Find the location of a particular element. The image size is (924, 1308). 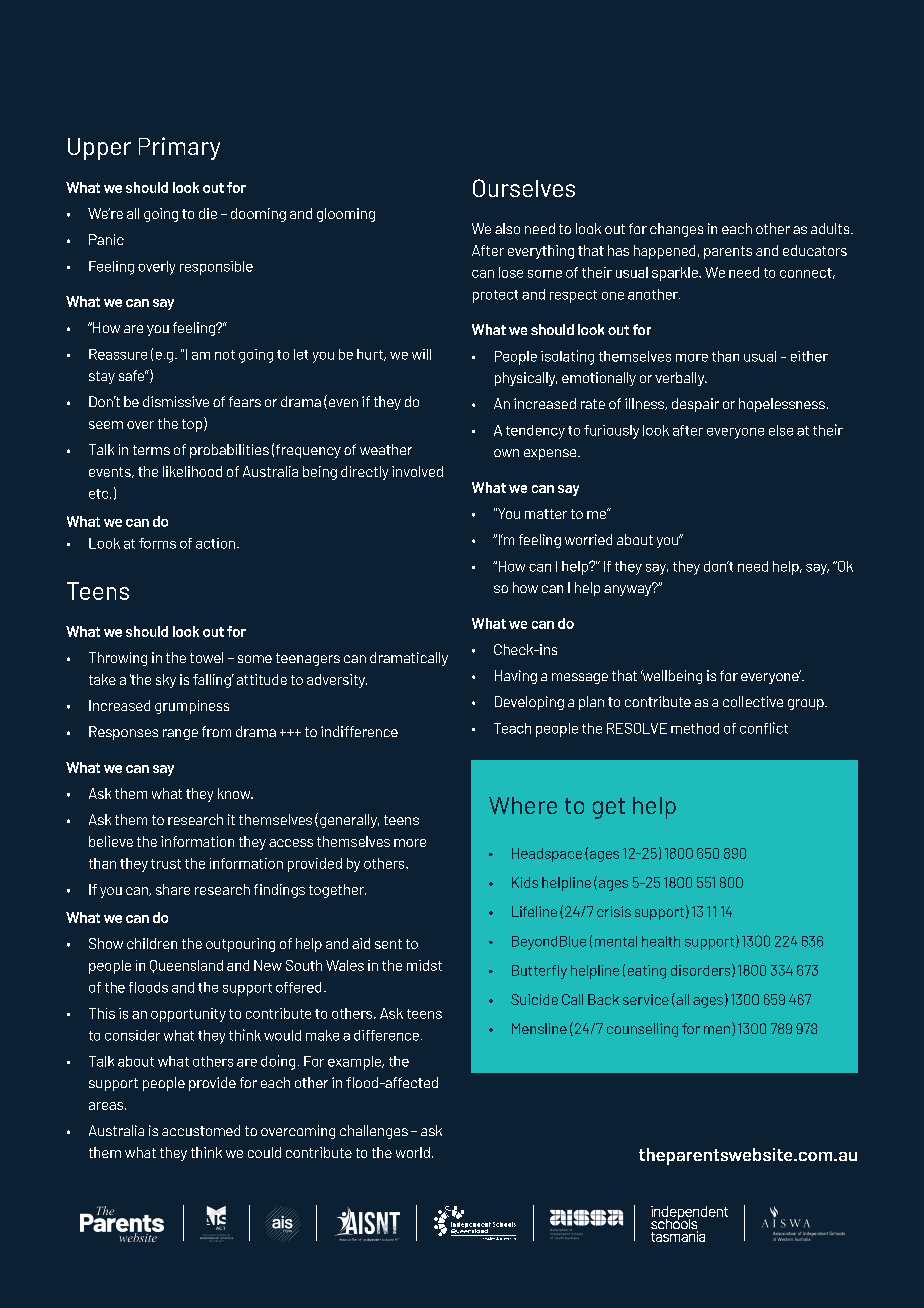

Where is located at coordinates (523, 805).
